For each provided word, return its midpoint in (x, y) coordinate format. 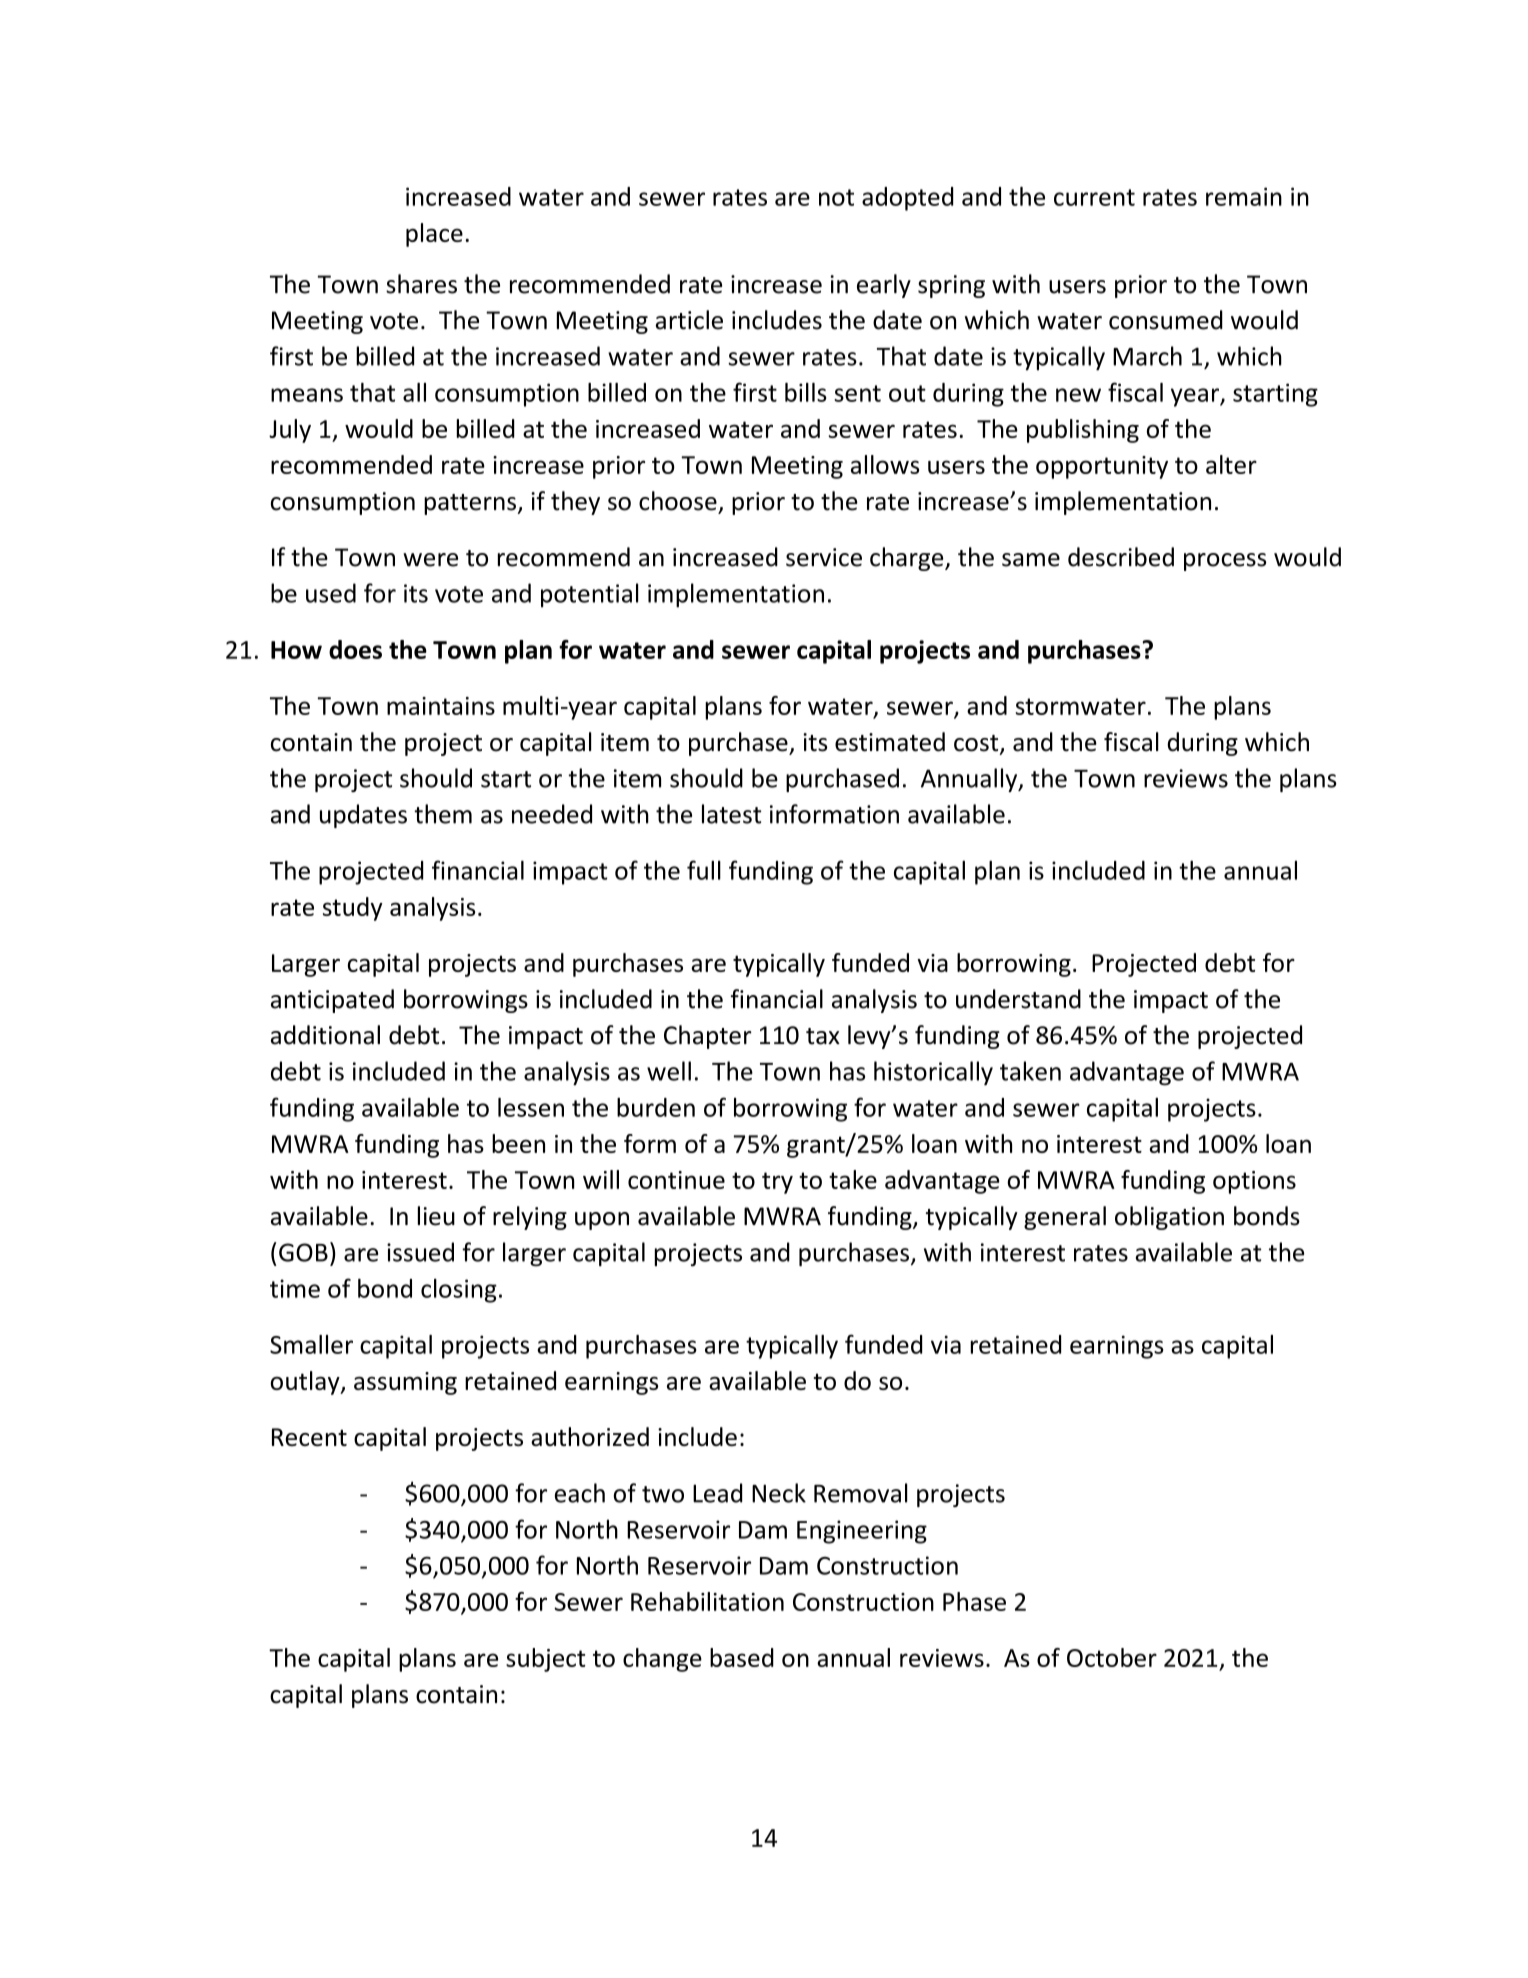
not (836, 197)
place (434, 235)
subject (546, 1660)
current (1094, 197)
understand (1018, 999)
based (742, 1657)
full (704, 870)
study (353, 909)
